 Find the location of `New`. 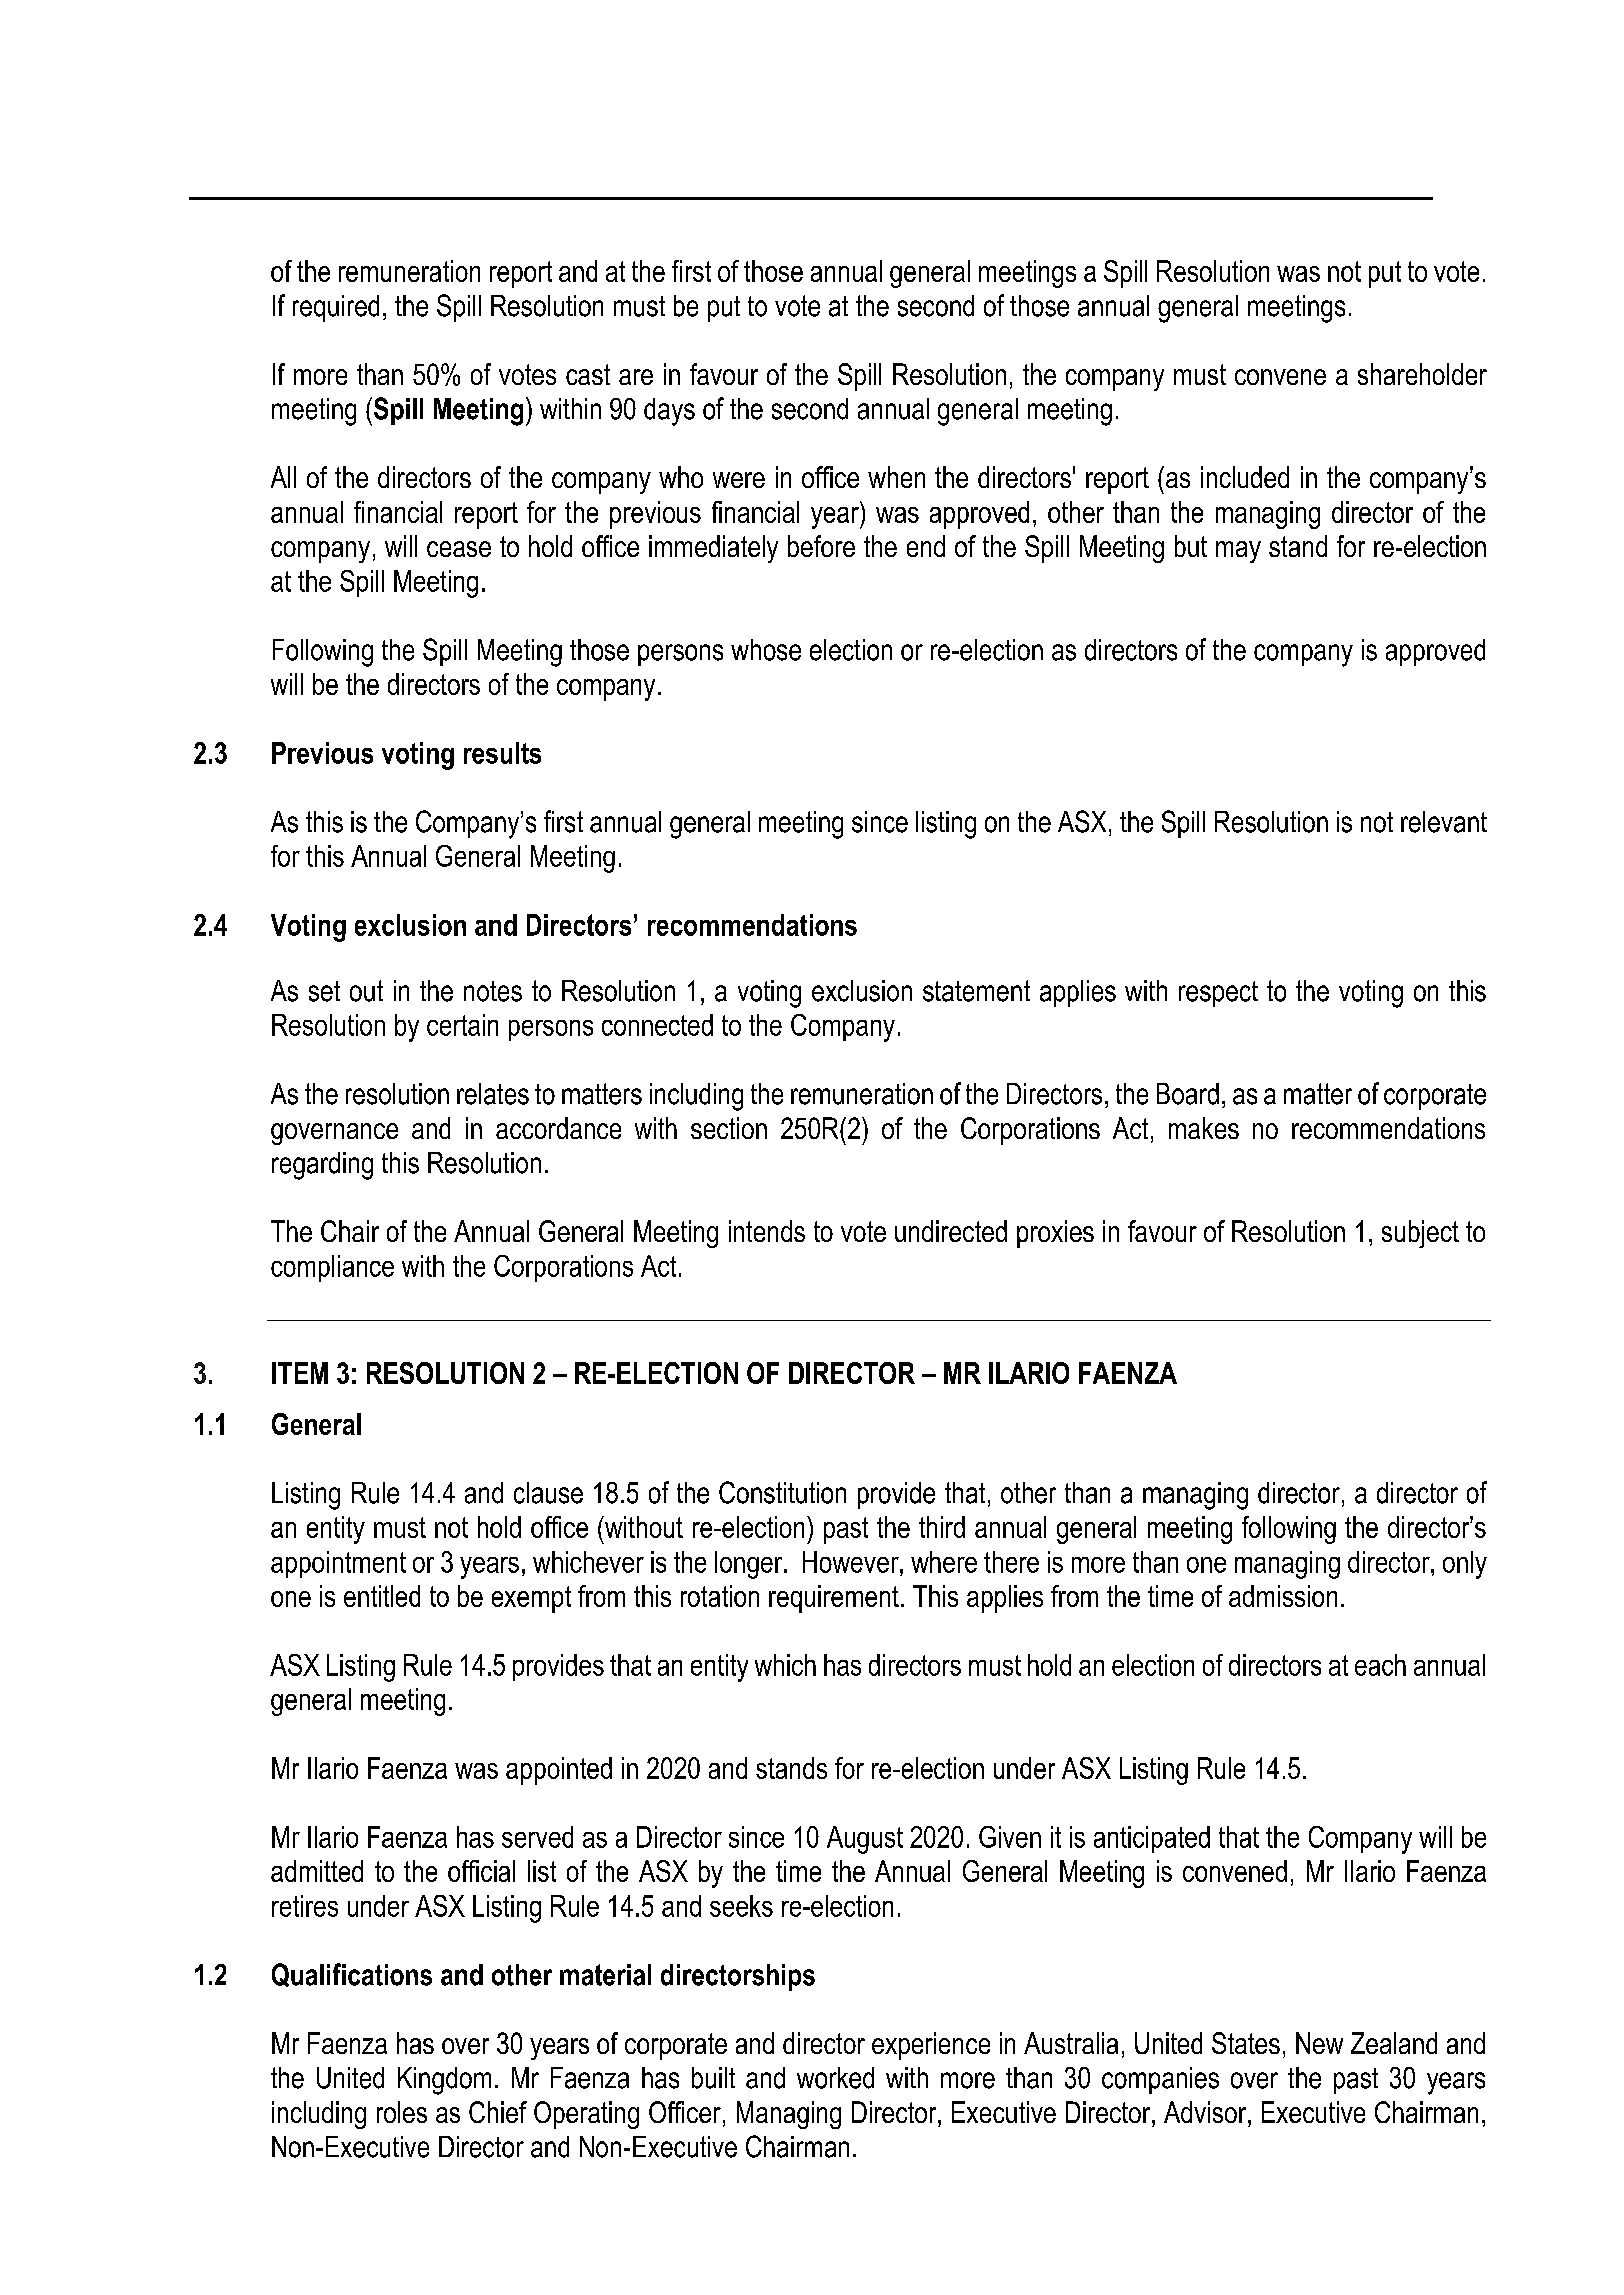

New is located at coordinates (1319, 2043).
